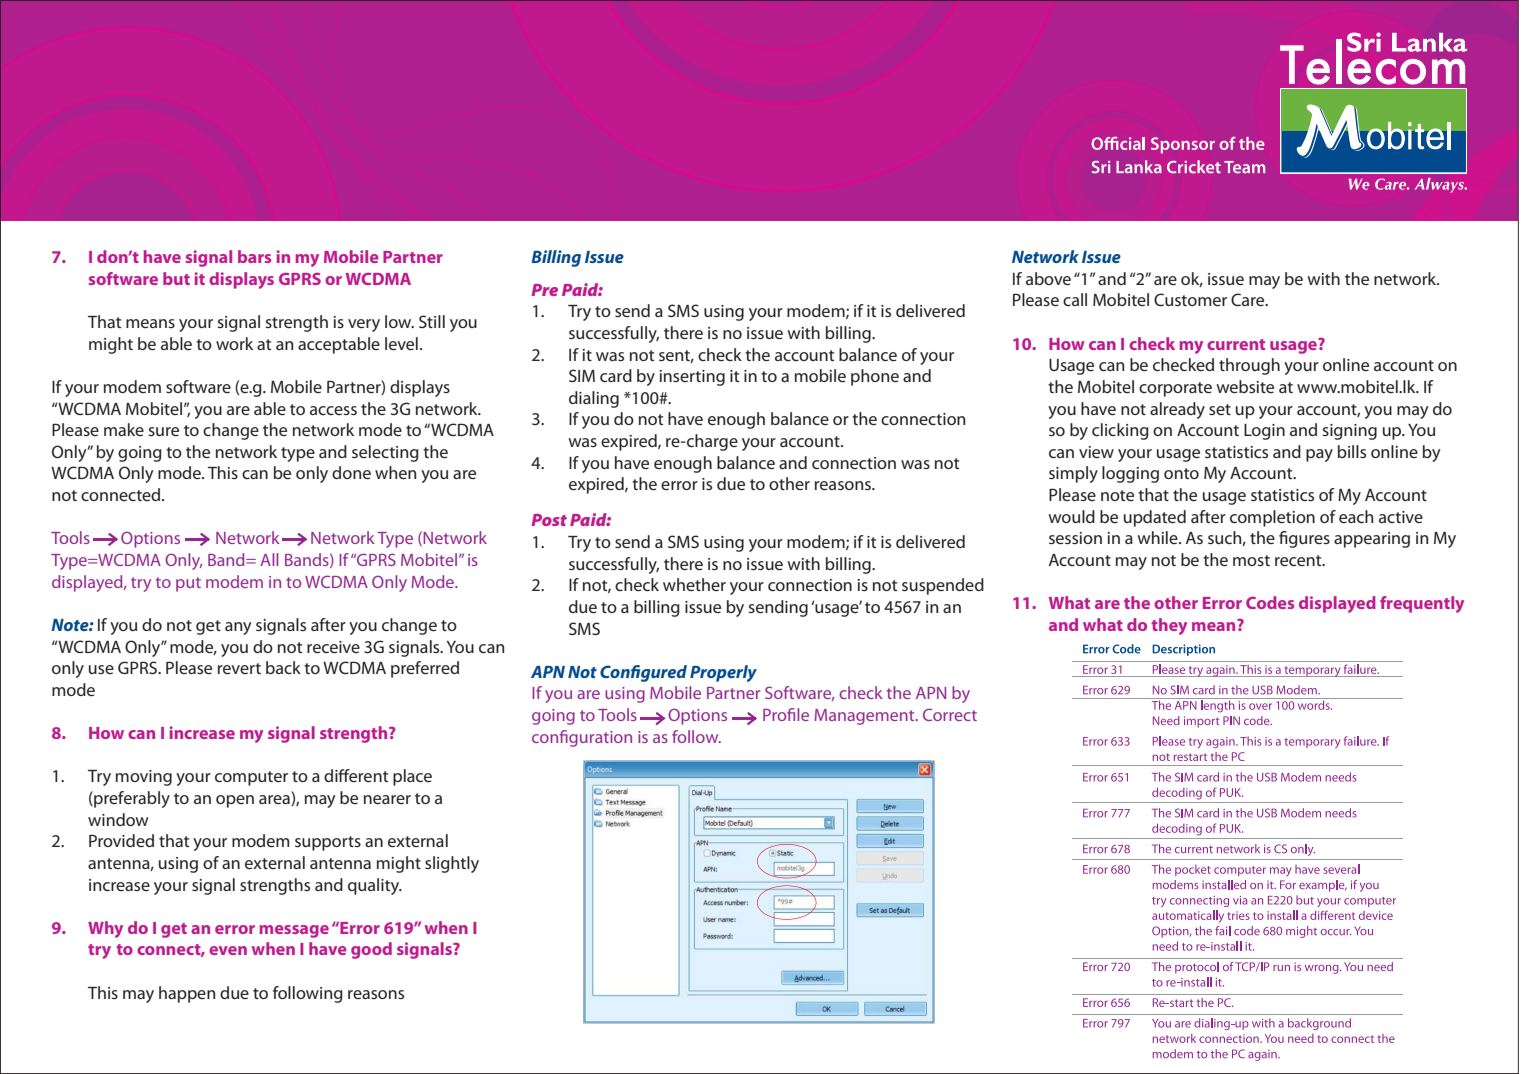  I want to click on revert, so click(239, 668).
